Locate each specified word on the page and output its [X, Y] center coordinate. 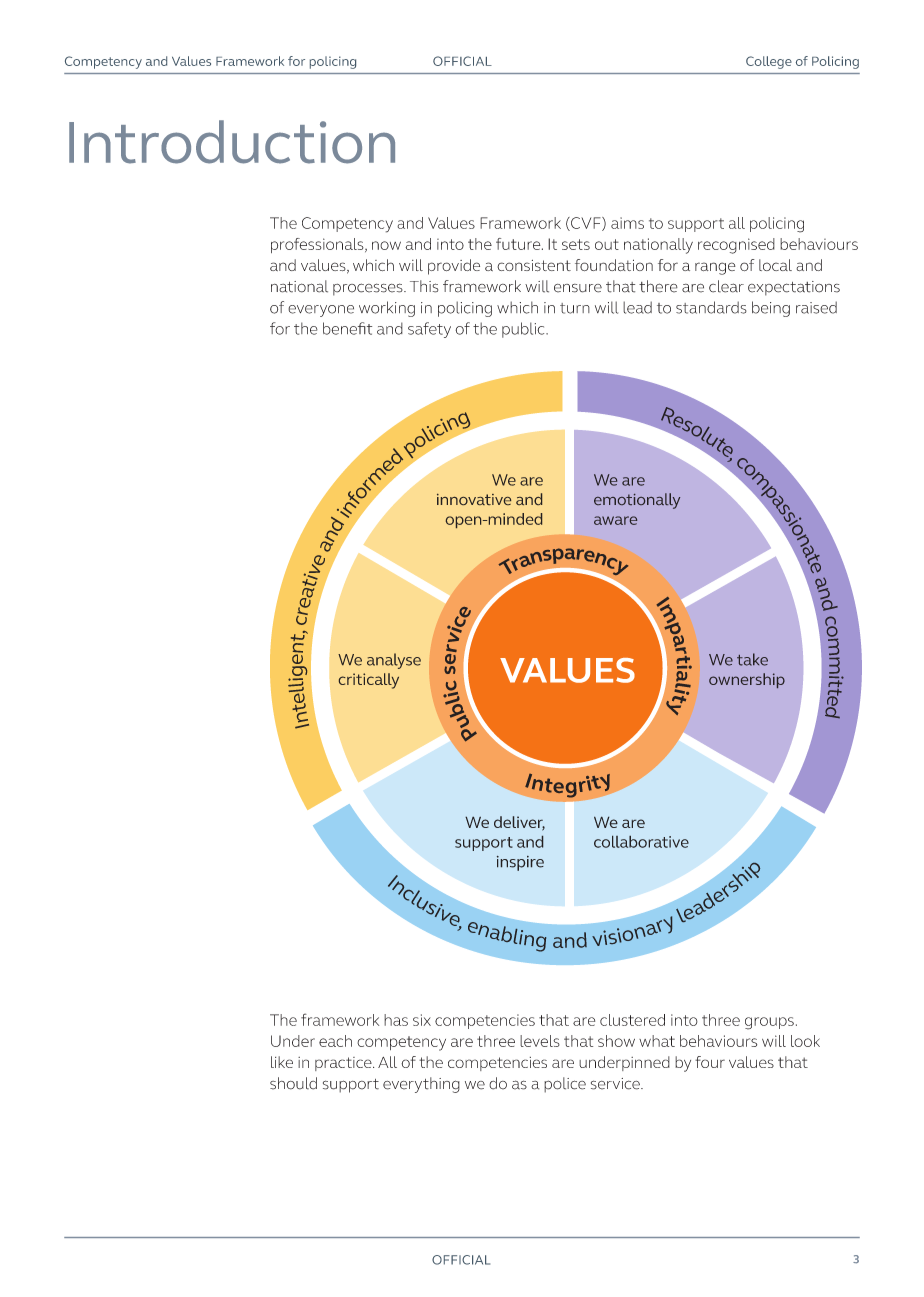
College [769, 62]
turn [575, 308]
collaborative [641, 841]
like [282, 1062]
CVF [586, 224]
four [710, 1062]
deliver [519, 823]
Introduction [232, 142]
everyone [321, 311]
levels [540, 1041]
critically [369, 681]
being [771, 309]
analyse [394, 661]
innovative [474, 499]
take [752, 659]
